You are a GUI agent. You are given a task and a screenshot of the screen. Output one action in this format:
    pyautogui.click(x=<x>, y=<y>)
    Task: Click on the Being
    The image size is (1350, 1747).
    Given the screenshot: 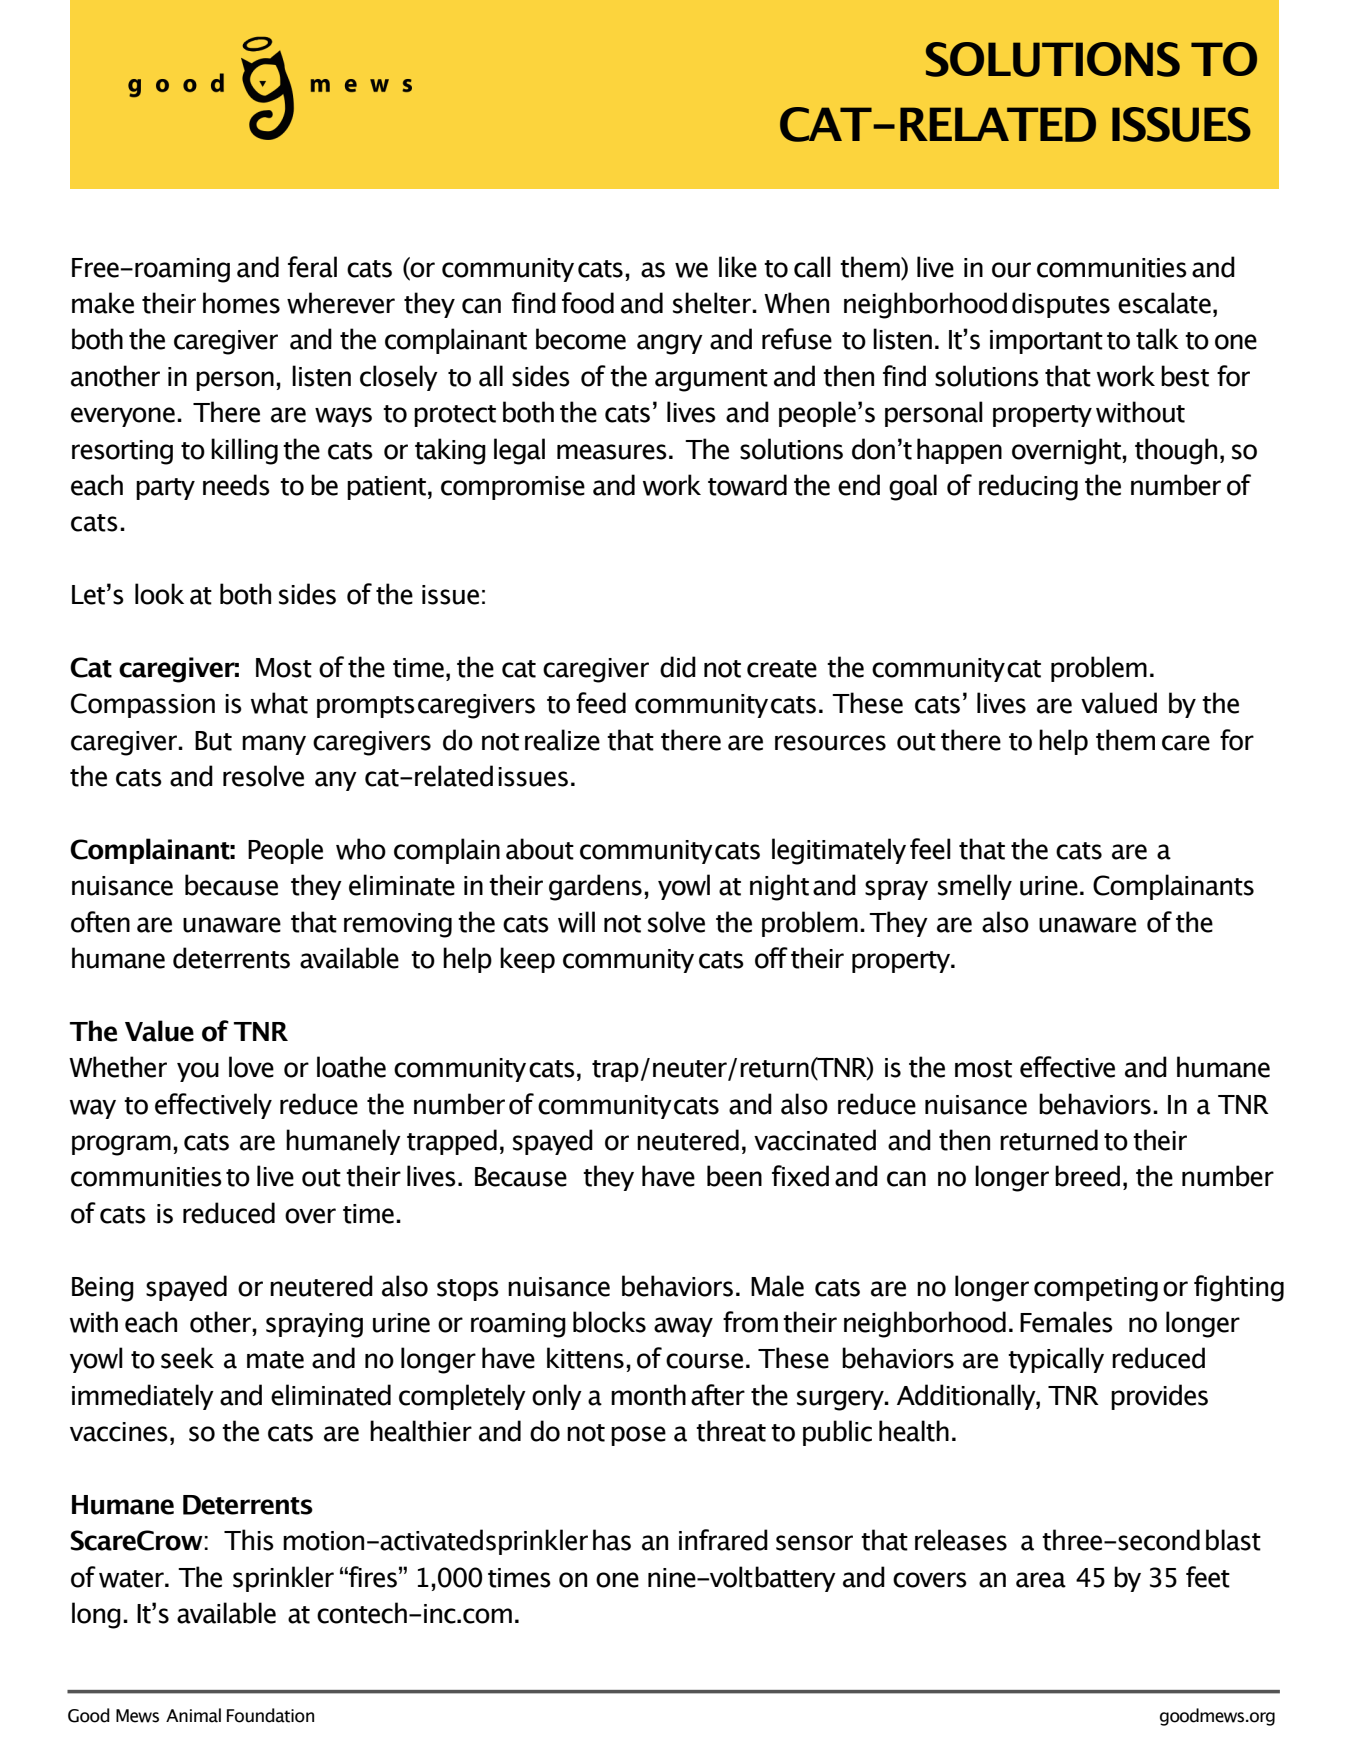 What is the action you would take?
    pyautogui.click(x=103, y=1289)
